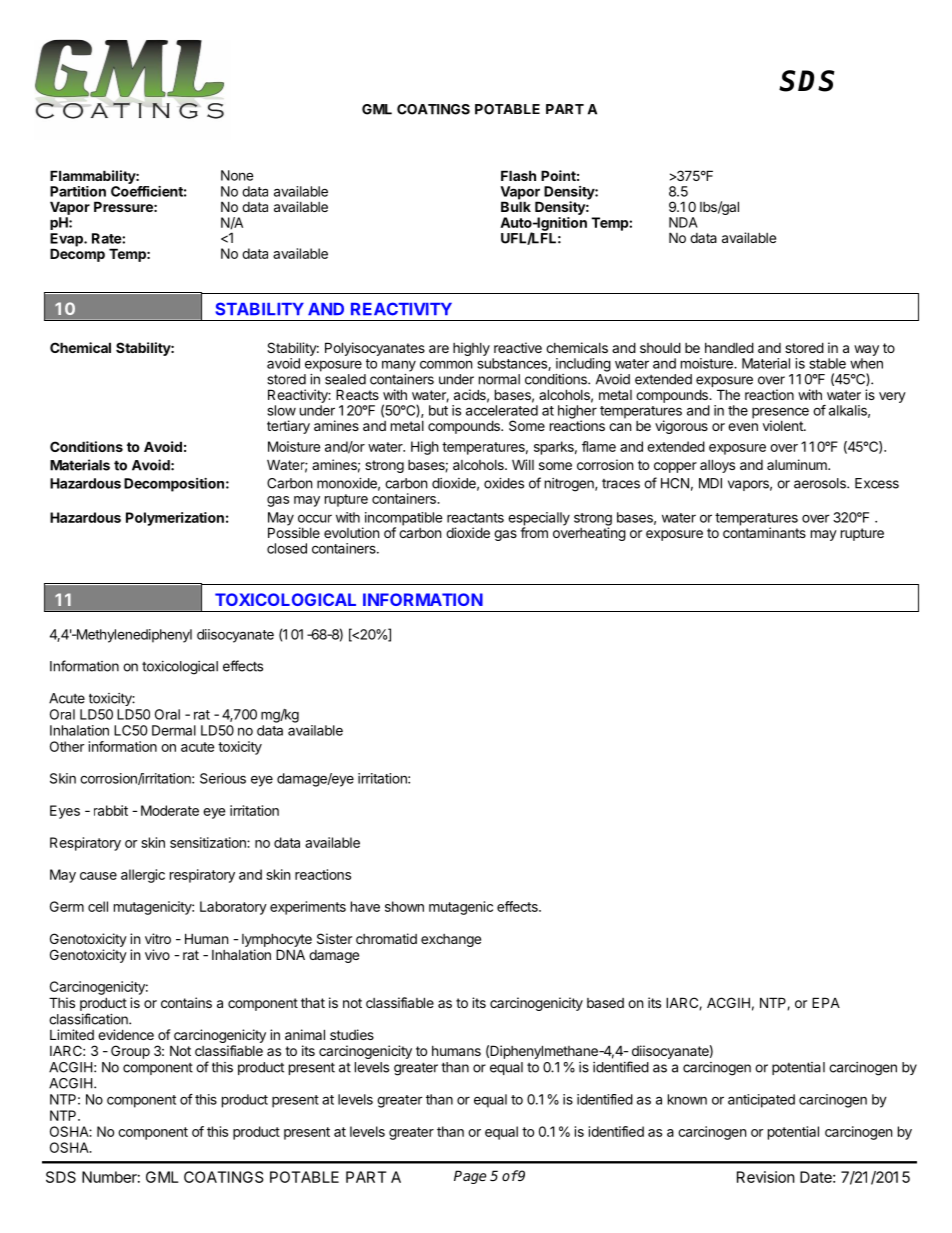 The image size is (952, 1233). I want to click on Dermal, so click(174, 730).
